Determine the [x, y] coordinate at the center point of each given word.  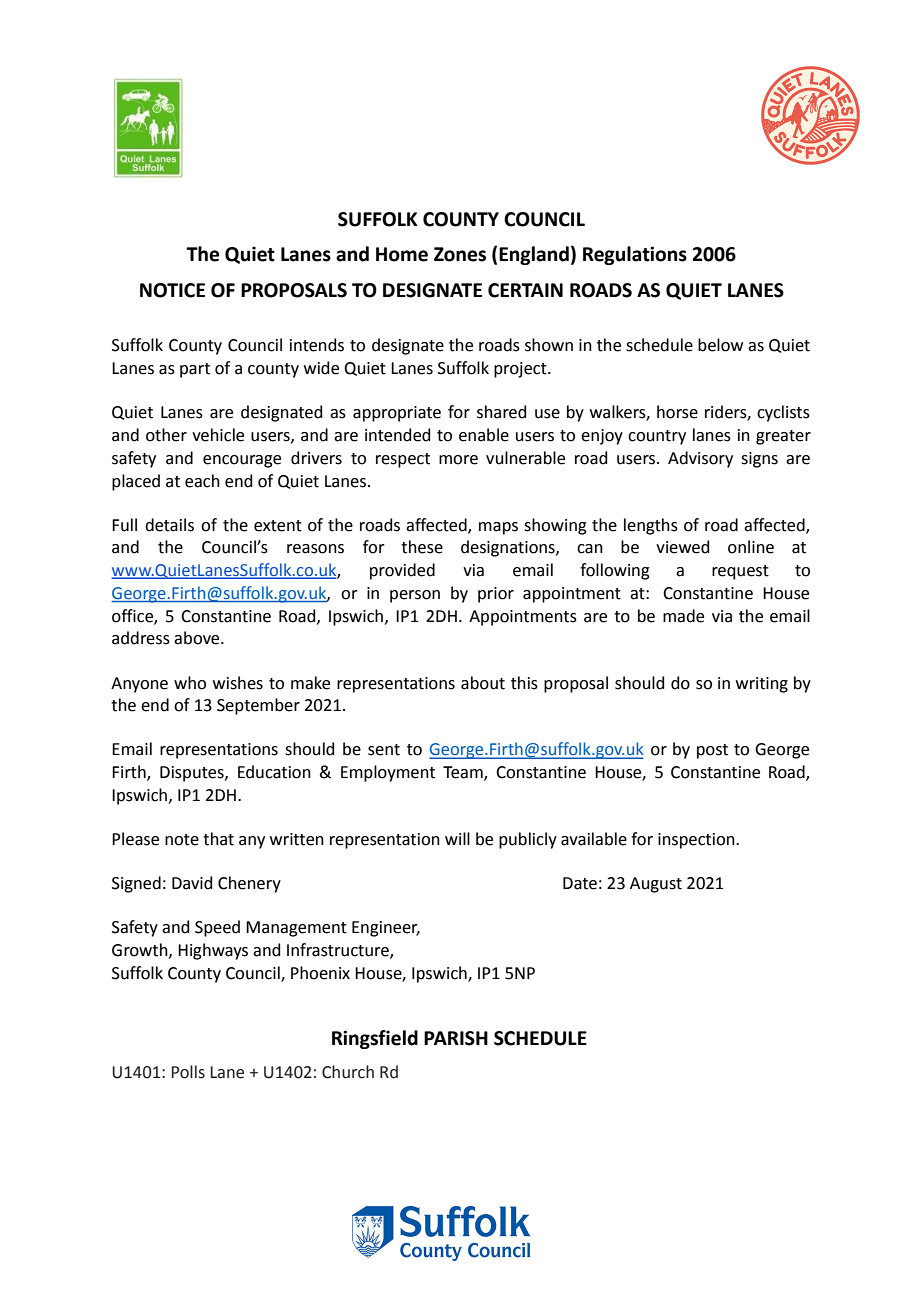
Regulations [635, 255]
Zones [460, 254]
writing [762, 685]
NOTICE [172, 290]
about [483, 683]
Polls [188, 1072]
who [190, 683]
